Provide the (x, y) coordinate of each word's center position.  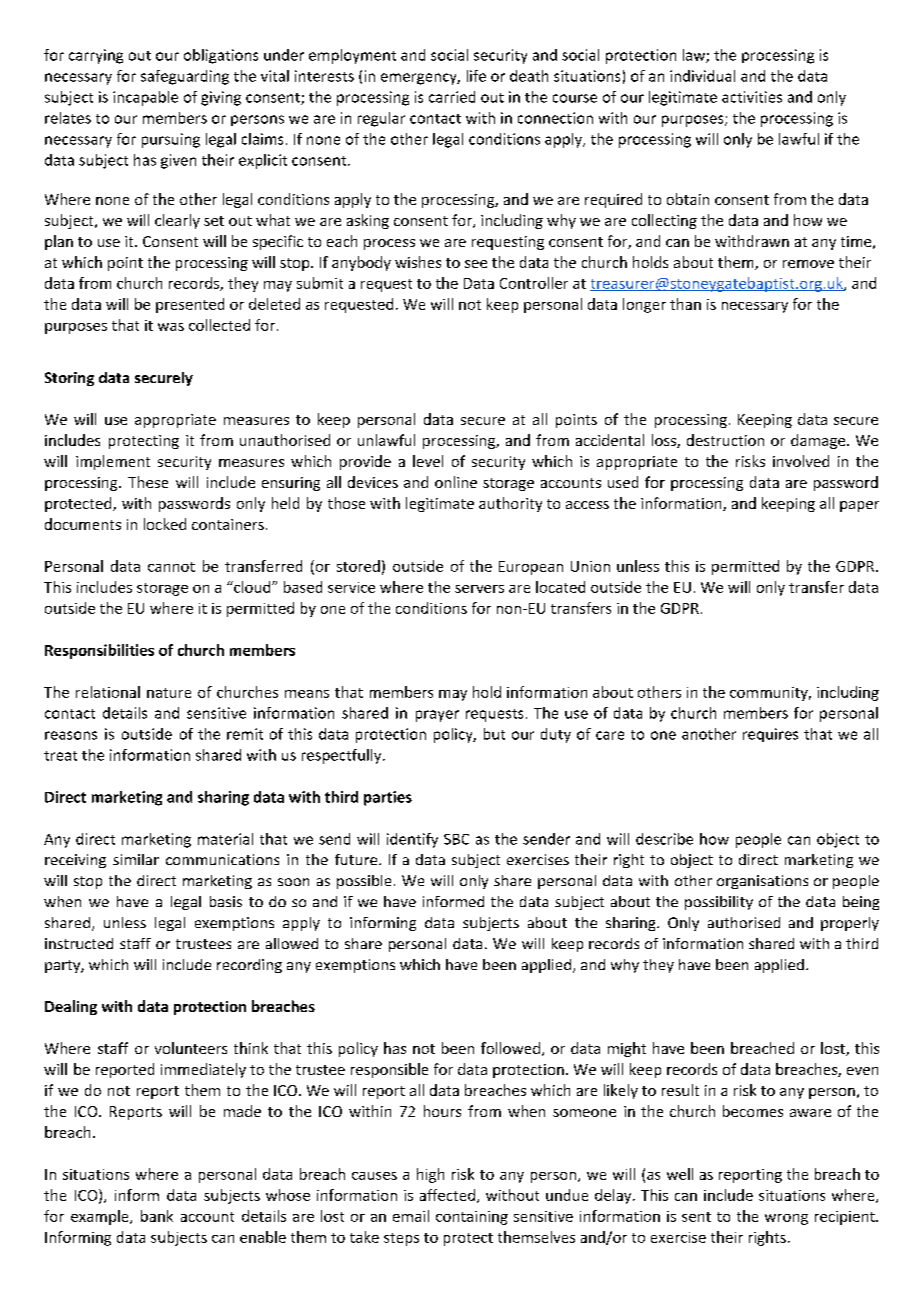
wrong (786, 1219)
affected (447, 1195)
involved (801, 461)
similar (136, 859)
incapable (145, 98)
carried (452, 97)
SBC (456, 839)
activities (752, 97)
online (456, 482)
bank (157, 1216)
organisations (762, 882)
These (148, 482)
